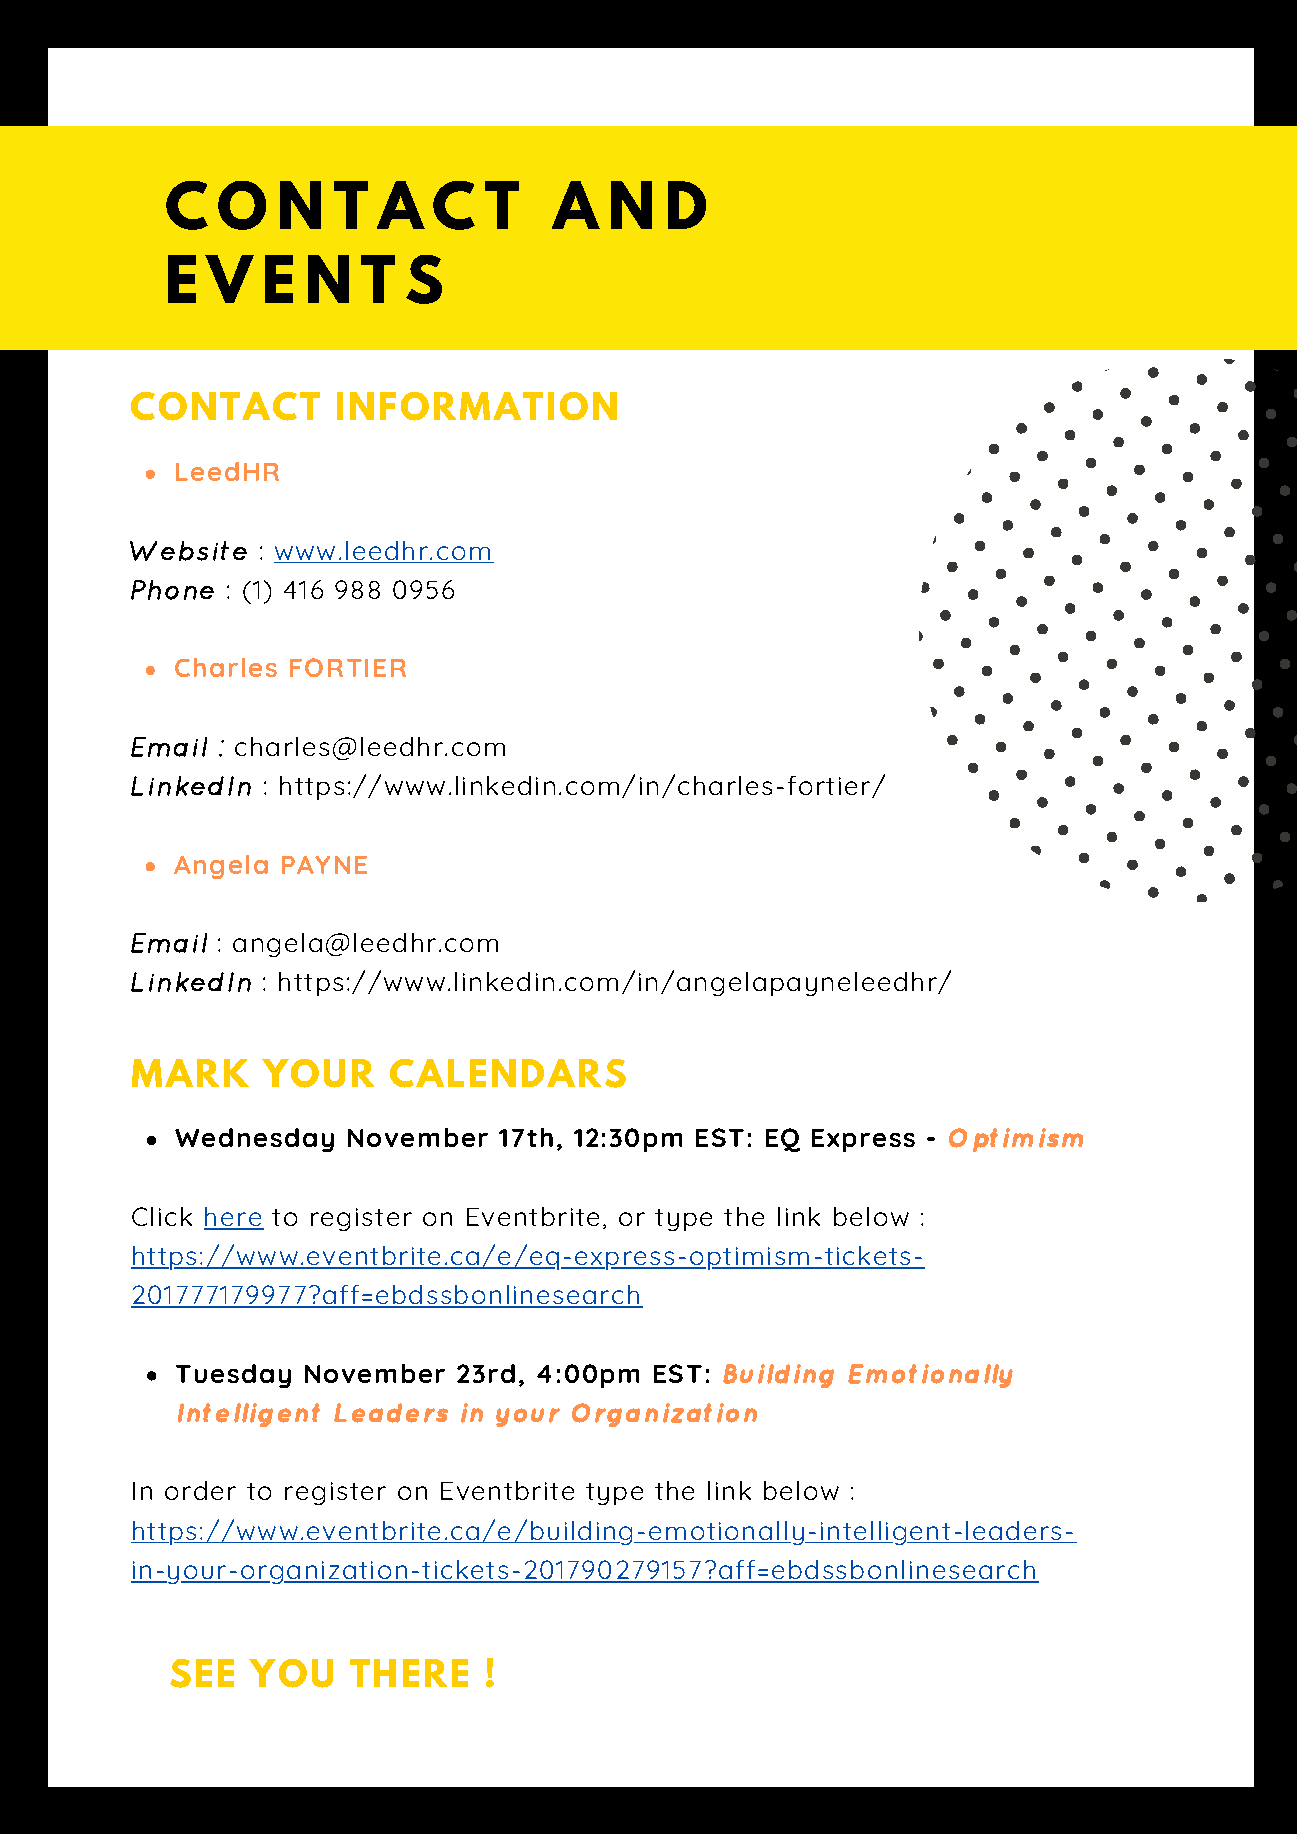 Image resolution: width=1297 pixels, height=1834 pixels. I want to click on Website, so click(188, 551).
